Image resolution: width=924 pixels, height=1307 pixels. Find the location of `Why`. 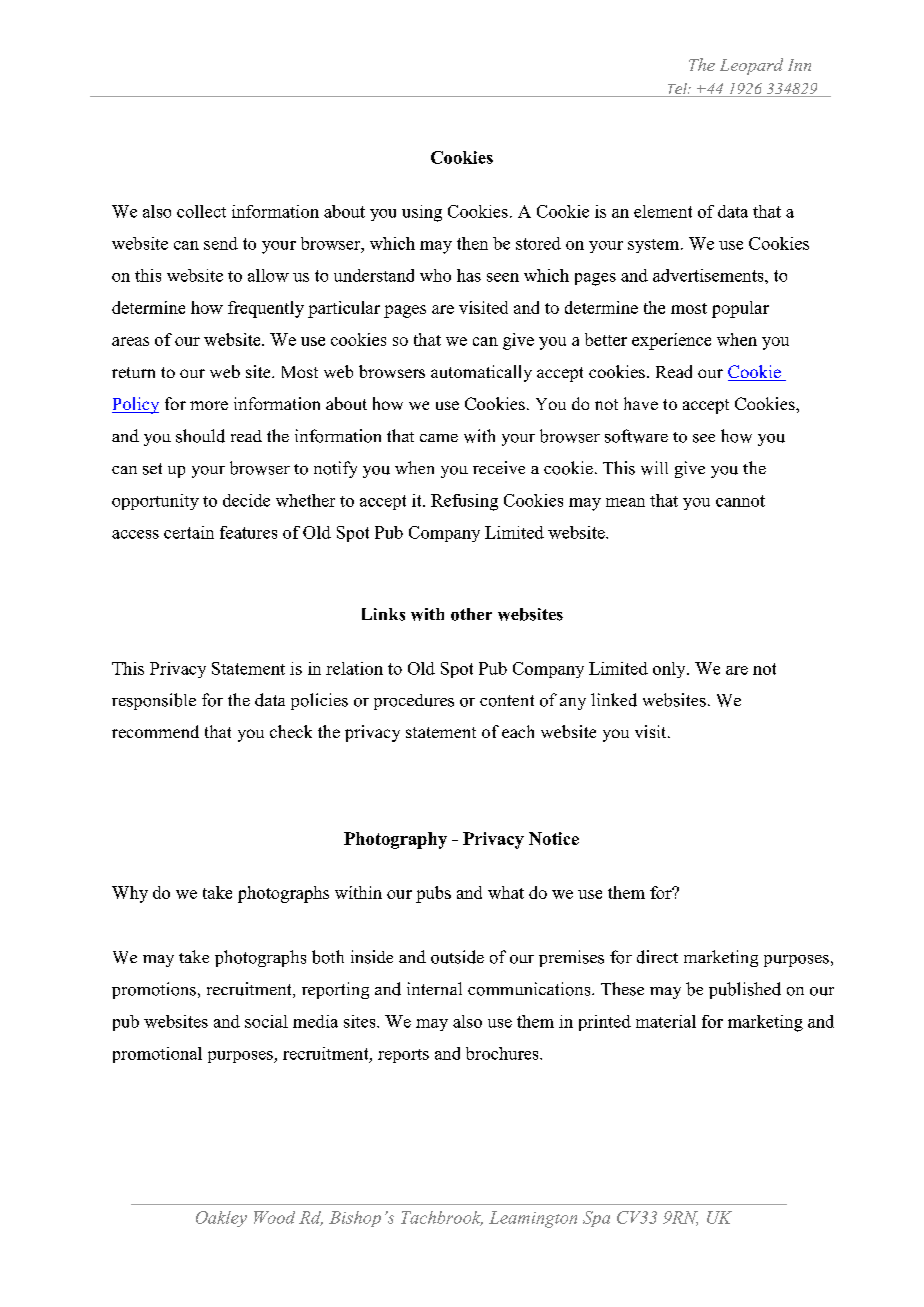

Why is located at coordinates (130, 894).
